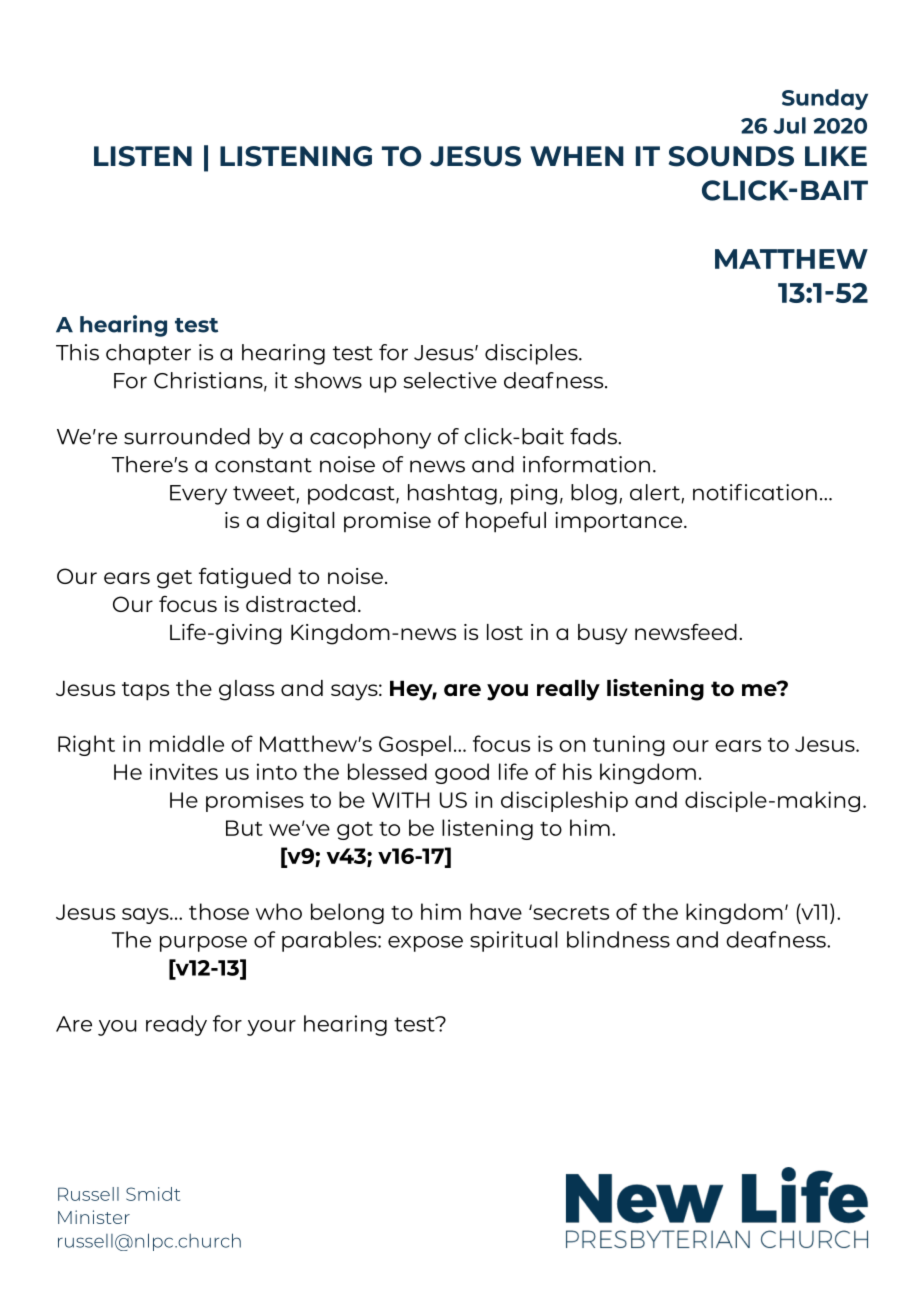 This screenshot has height=1308, width=924. I want to click on WHEN, so click(577, 156).
